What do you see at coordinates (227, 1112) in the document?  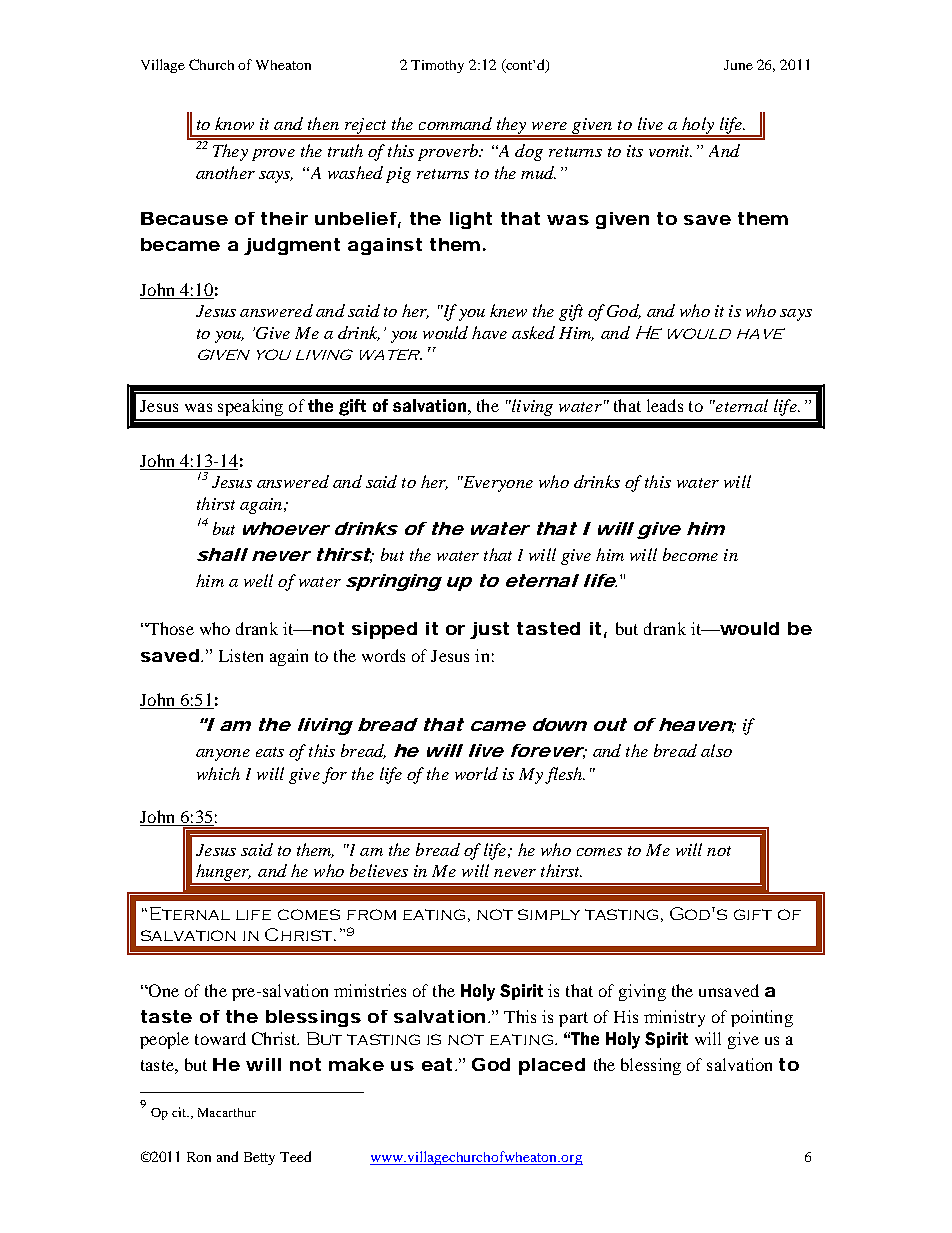 I see `Macarthur` at bounding box center [227, 1112].
